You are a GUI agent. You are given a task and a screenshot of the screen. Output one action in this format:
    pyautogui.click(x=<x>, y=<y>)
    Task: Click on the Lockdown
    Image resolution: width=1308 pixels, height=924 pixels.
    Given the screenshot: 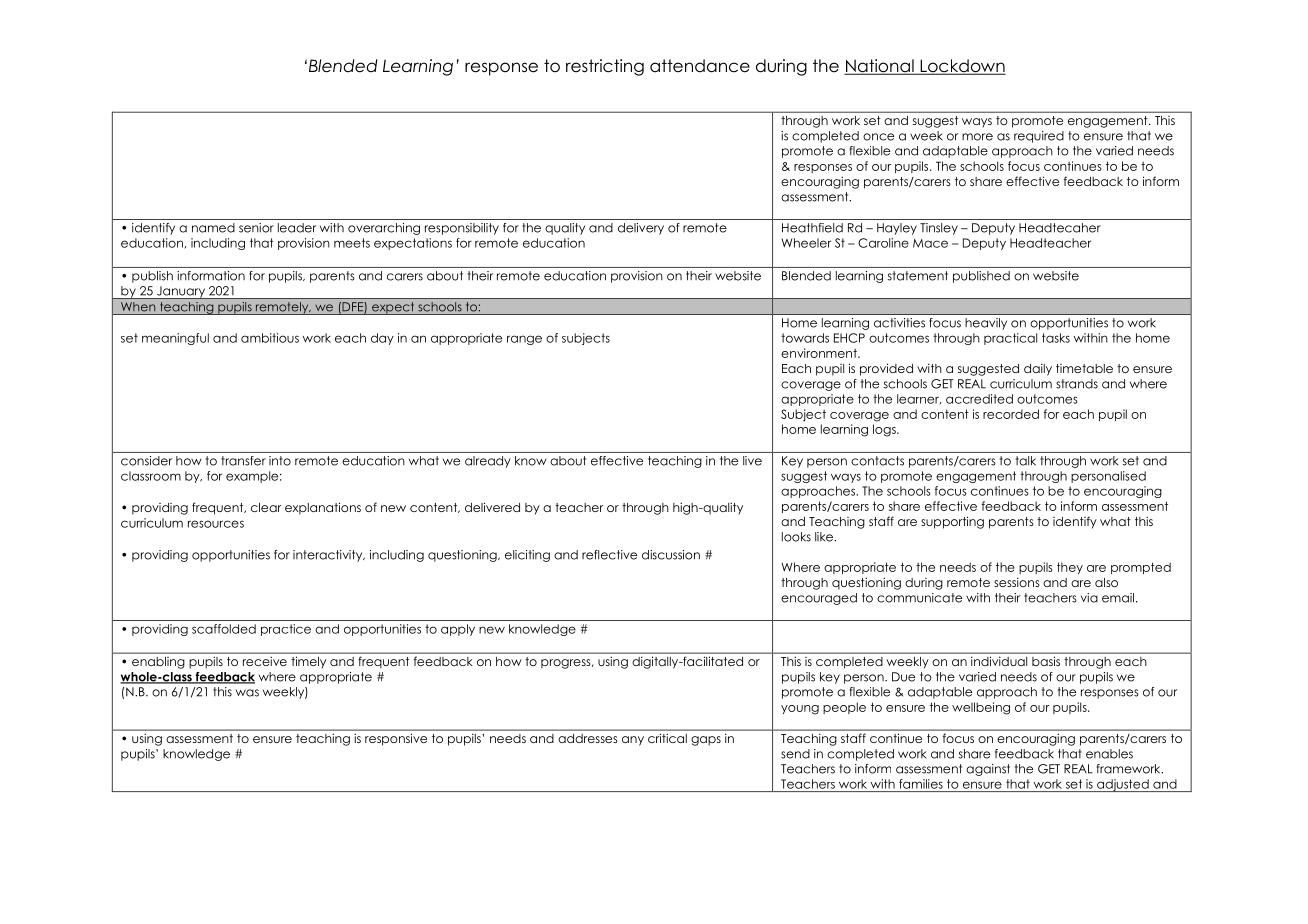 What is the action you would take?
    pyautogui.click(x=962, y=67)
